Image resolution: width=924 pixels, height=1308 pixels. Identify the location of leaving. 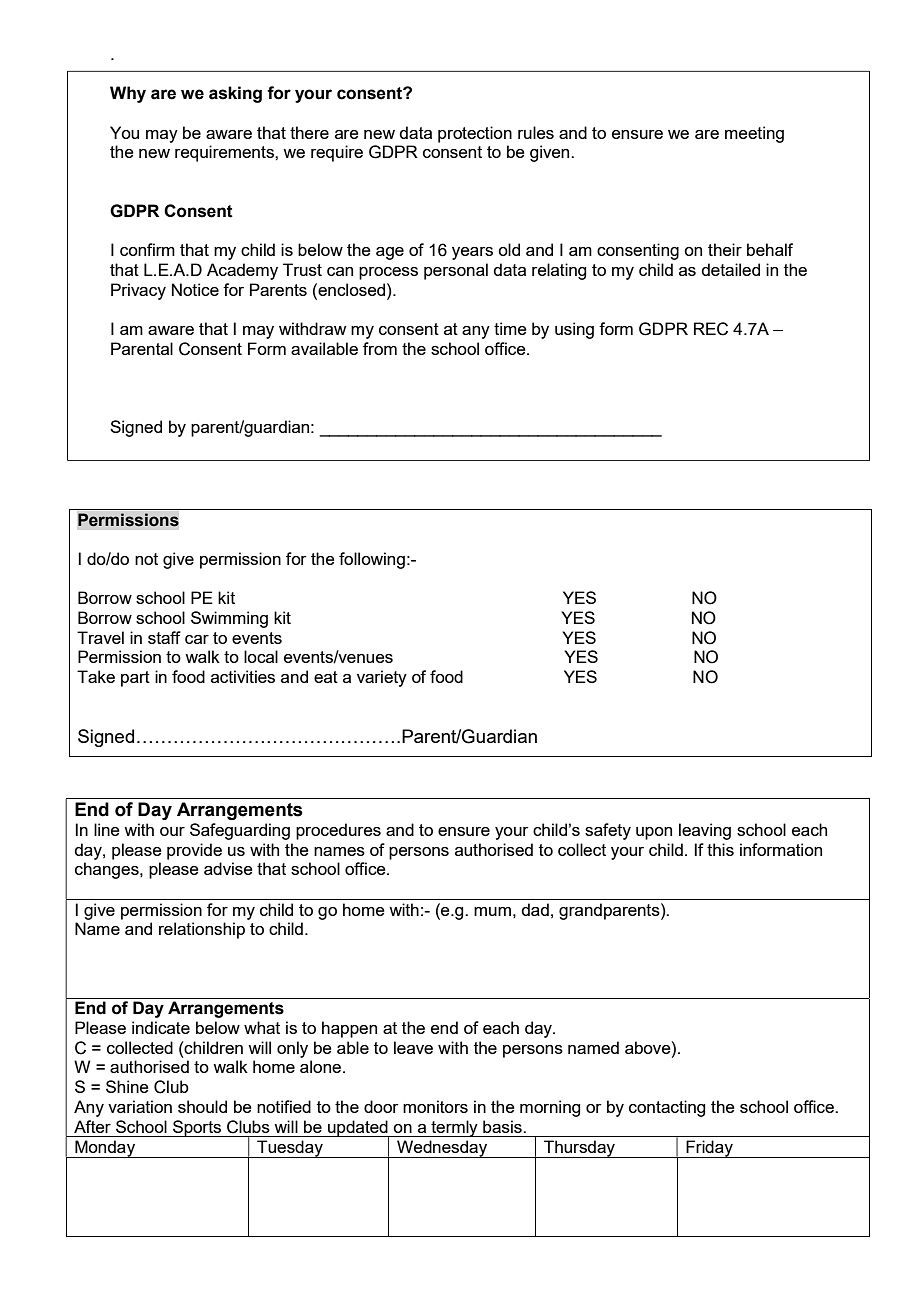
(705, 831).
